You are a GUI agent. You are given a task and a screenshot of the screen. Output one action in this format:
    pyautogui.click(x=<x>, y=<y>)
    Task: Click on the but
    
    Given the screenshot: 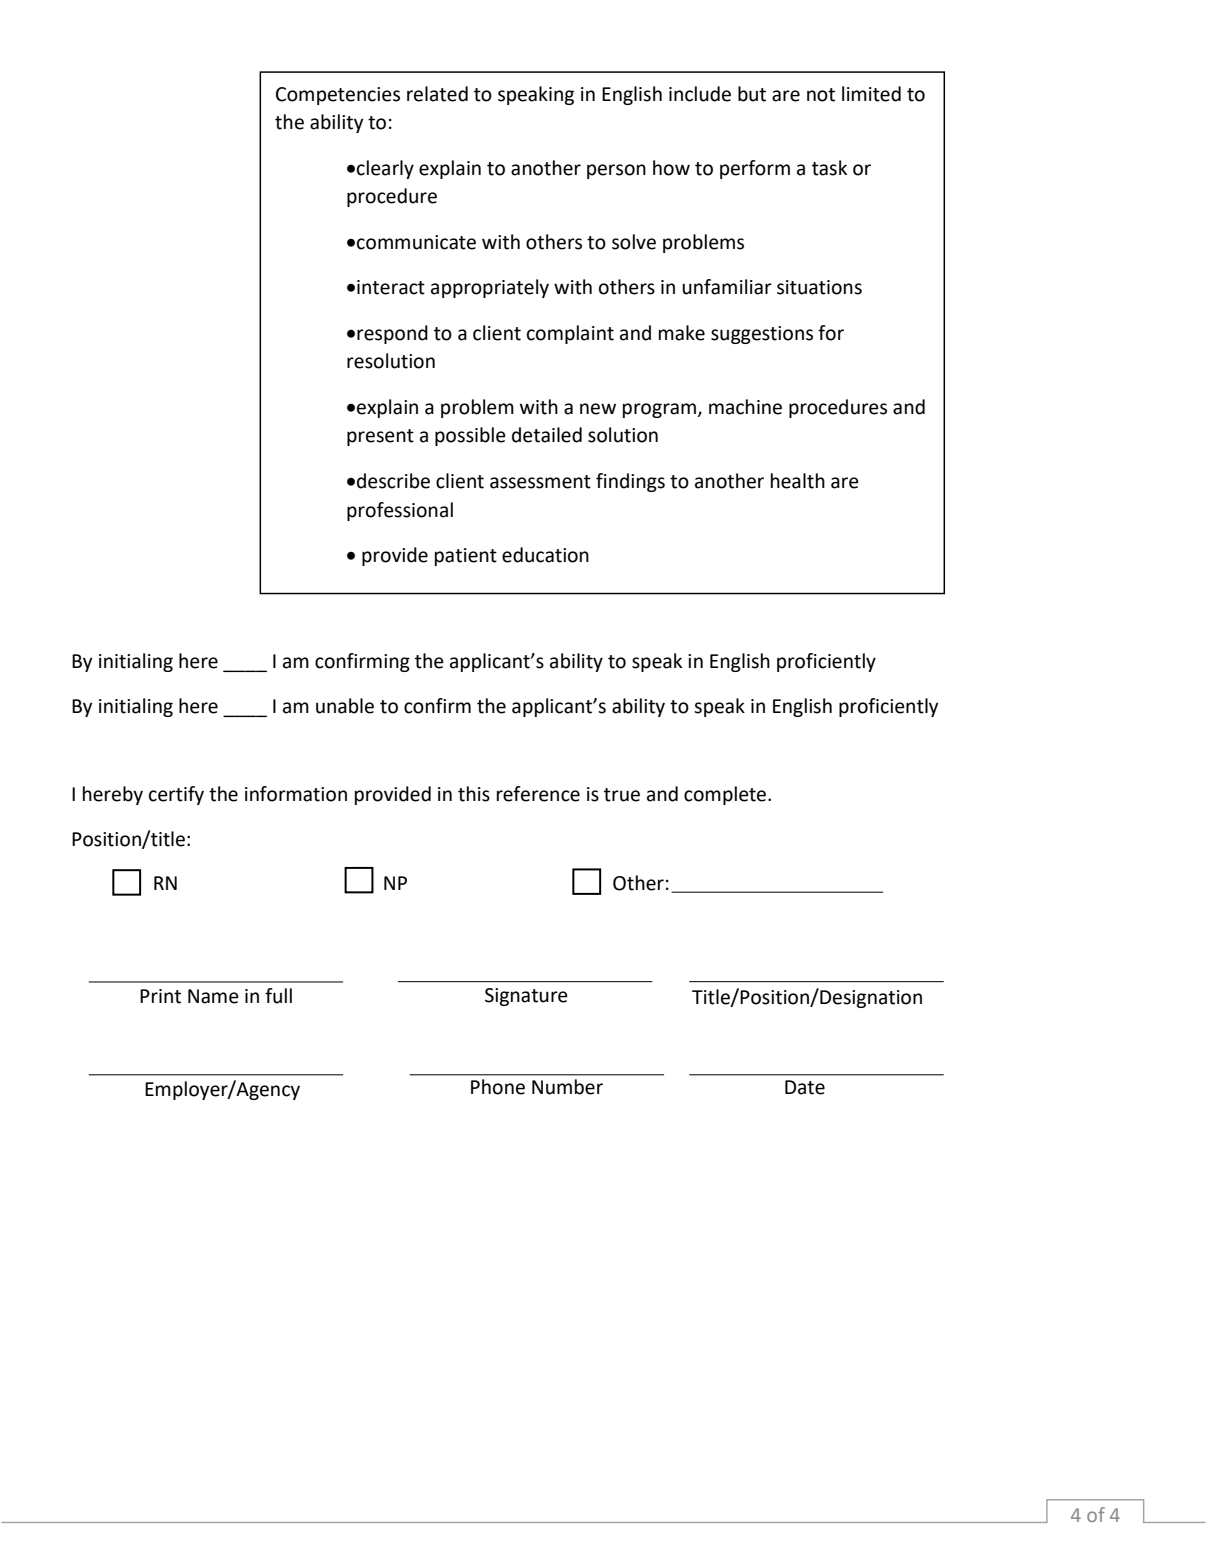 What is the action you would take?
    pyautogui.click(x=752, y=94)
